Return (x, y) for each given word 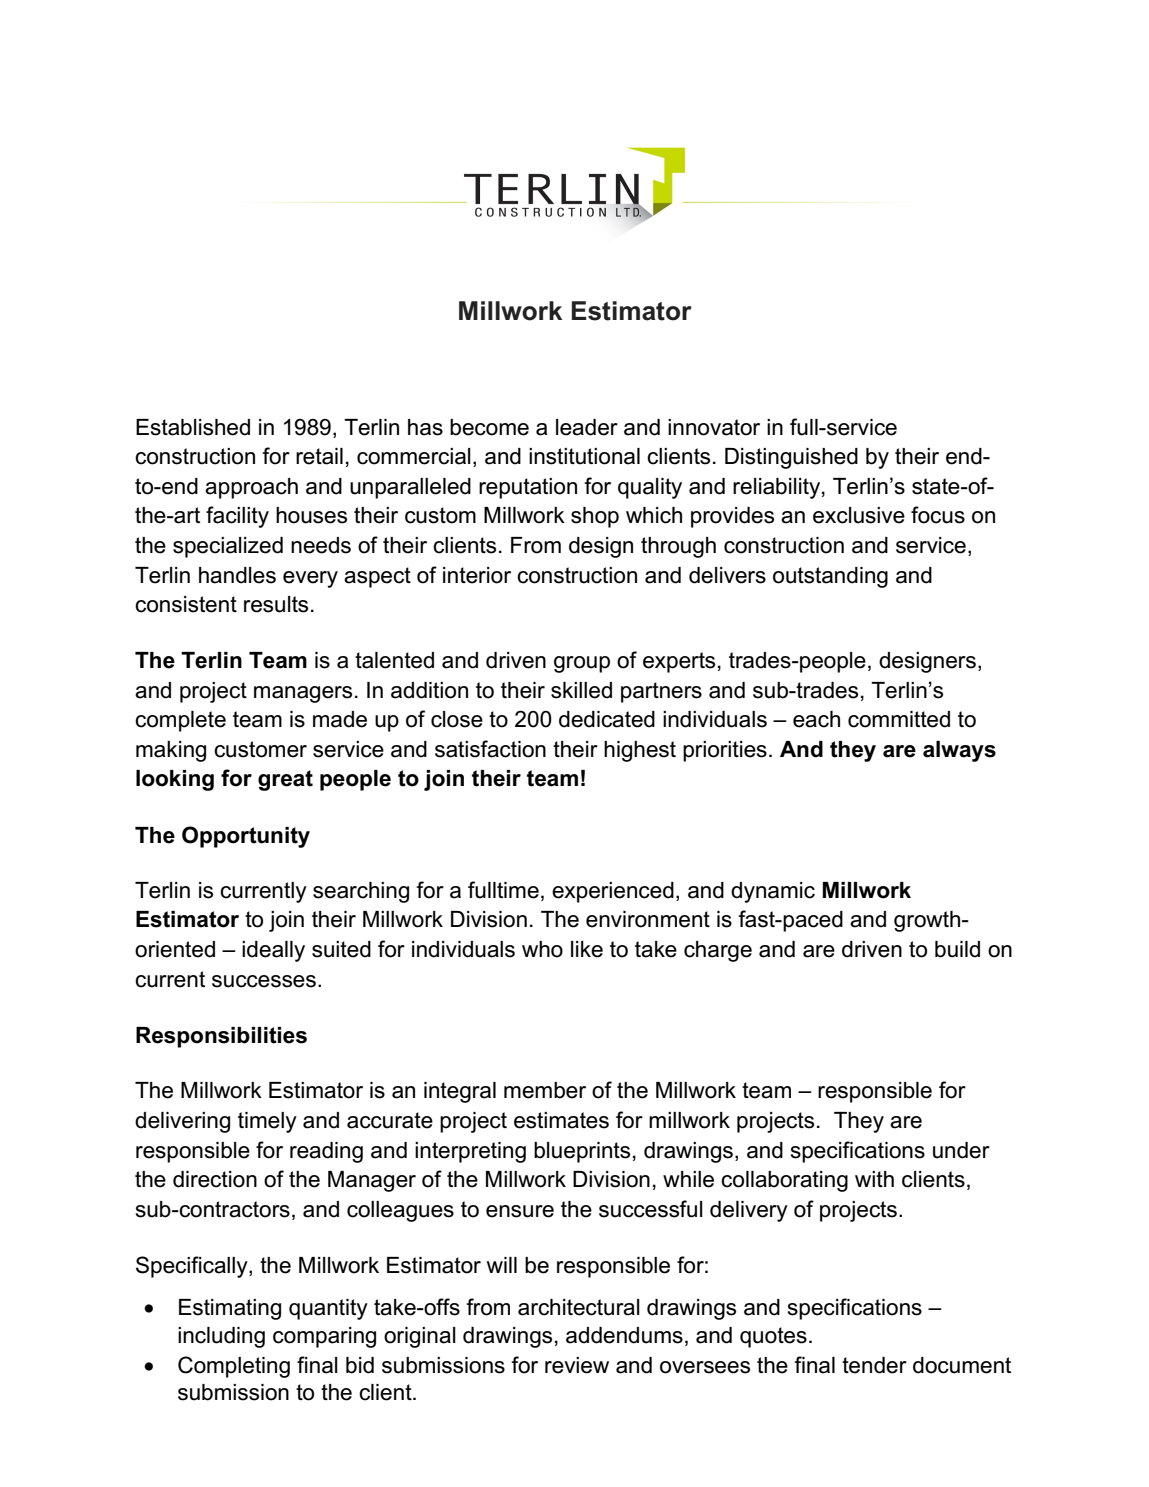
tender (874, 1365)
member (545, 1090)
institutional (584, 456)
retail (319, 456)
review (577, 1365)
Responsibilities (221, 1037)
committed (899, 719)
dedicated (607, 719)
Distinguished (791, 458)
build (957, 949)
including (221, 1337)
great (285, 780)
